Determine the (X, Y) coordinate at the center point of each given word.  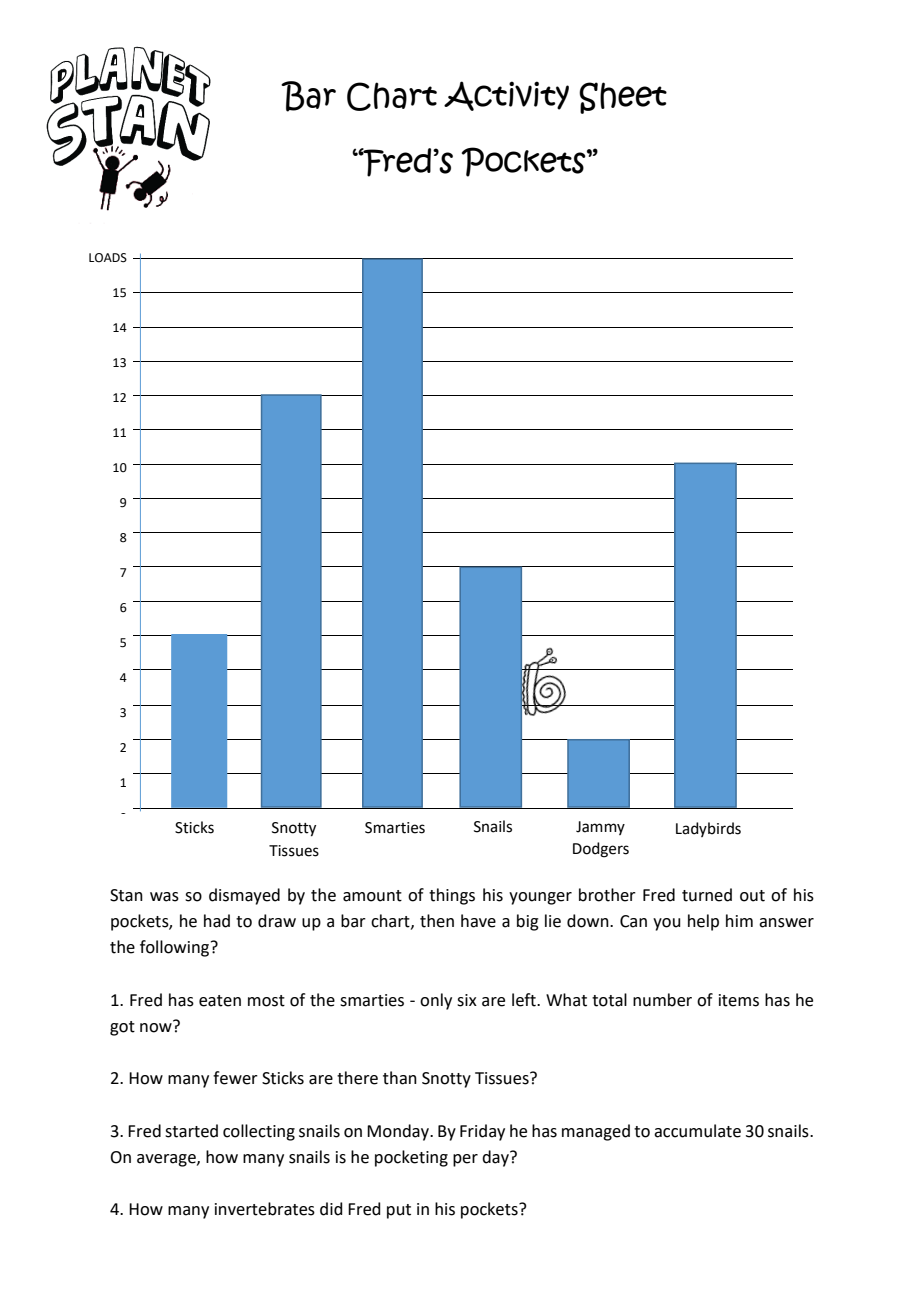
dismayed (244, 896)
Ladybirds (708, 829)
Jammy (600, 828)
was (164, 897)
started (191, 1131)
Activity (506, 96)
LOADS (108, 258)
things (452, 896)
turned (707, 895)
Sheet (623, 98)
